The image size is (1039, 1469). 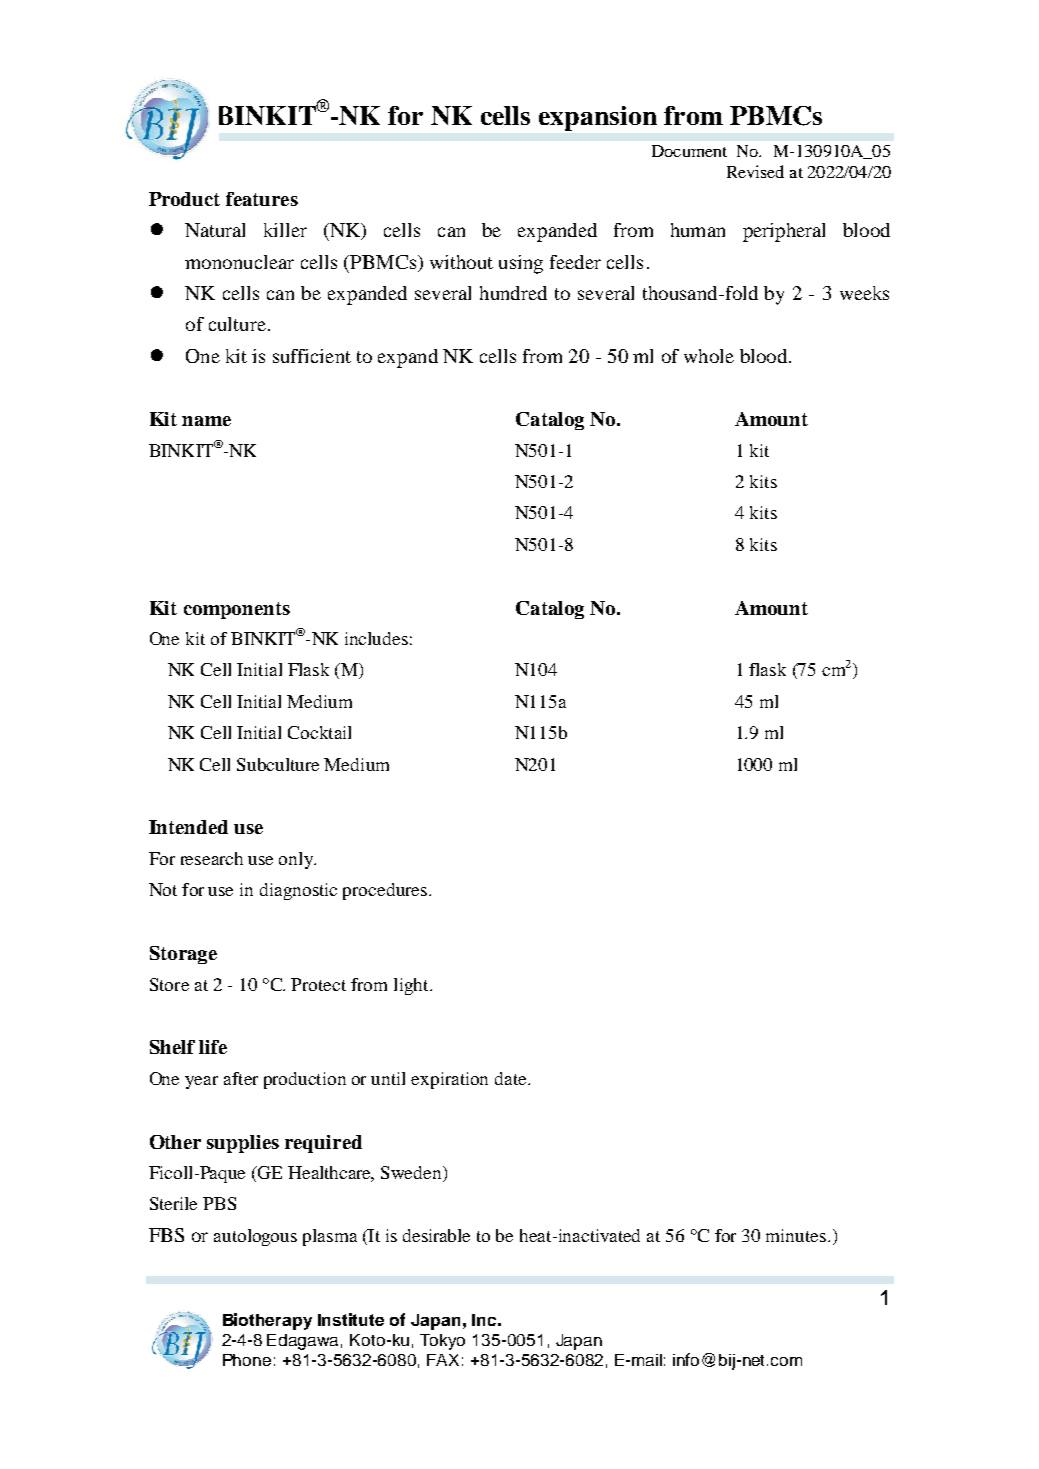 What do you see at coordinates (183, 955) in the page?
I see `Storage` at bounding box center [183, 955].
